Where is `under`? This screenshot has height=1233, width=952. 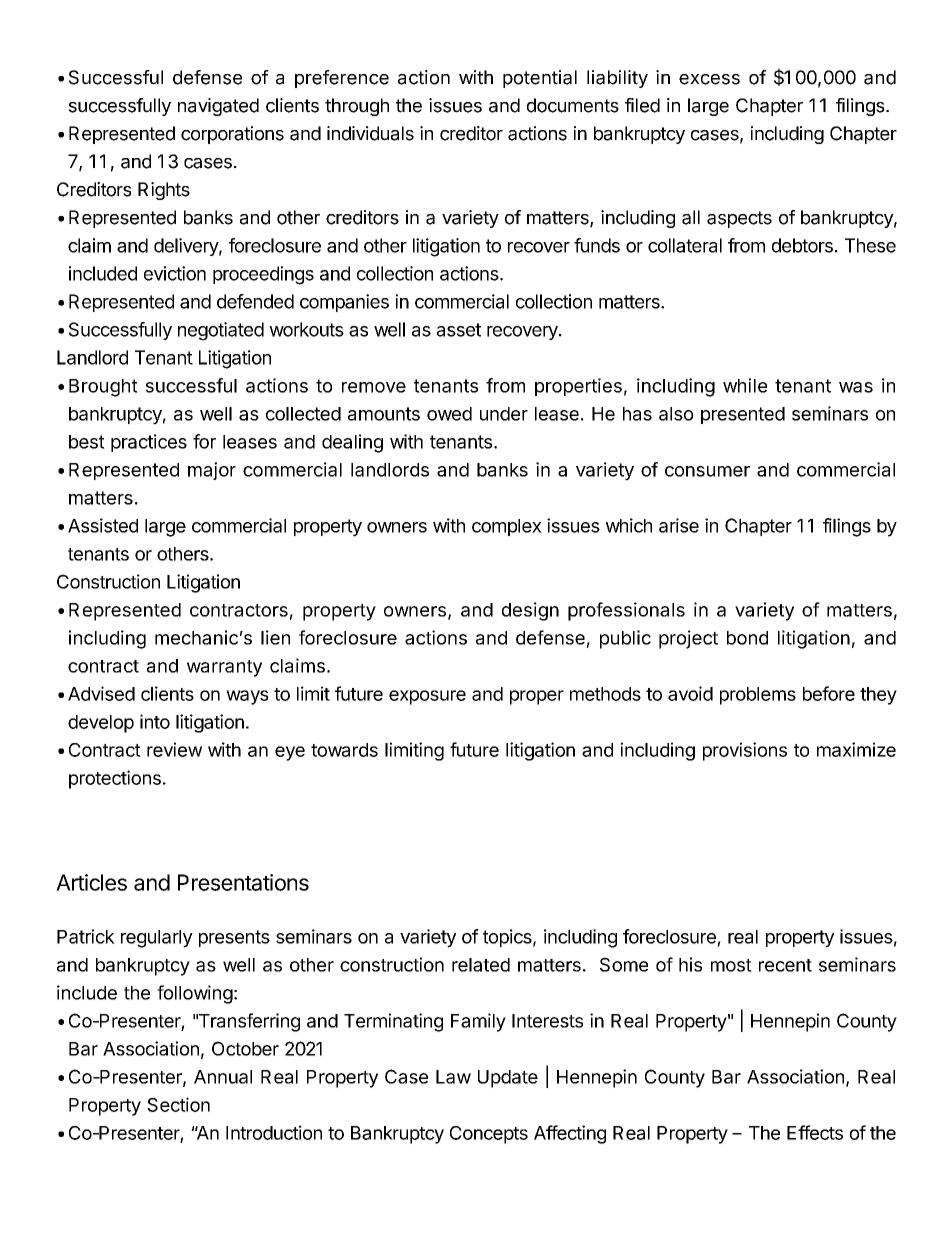 under is located at coordinates (504, 414).
